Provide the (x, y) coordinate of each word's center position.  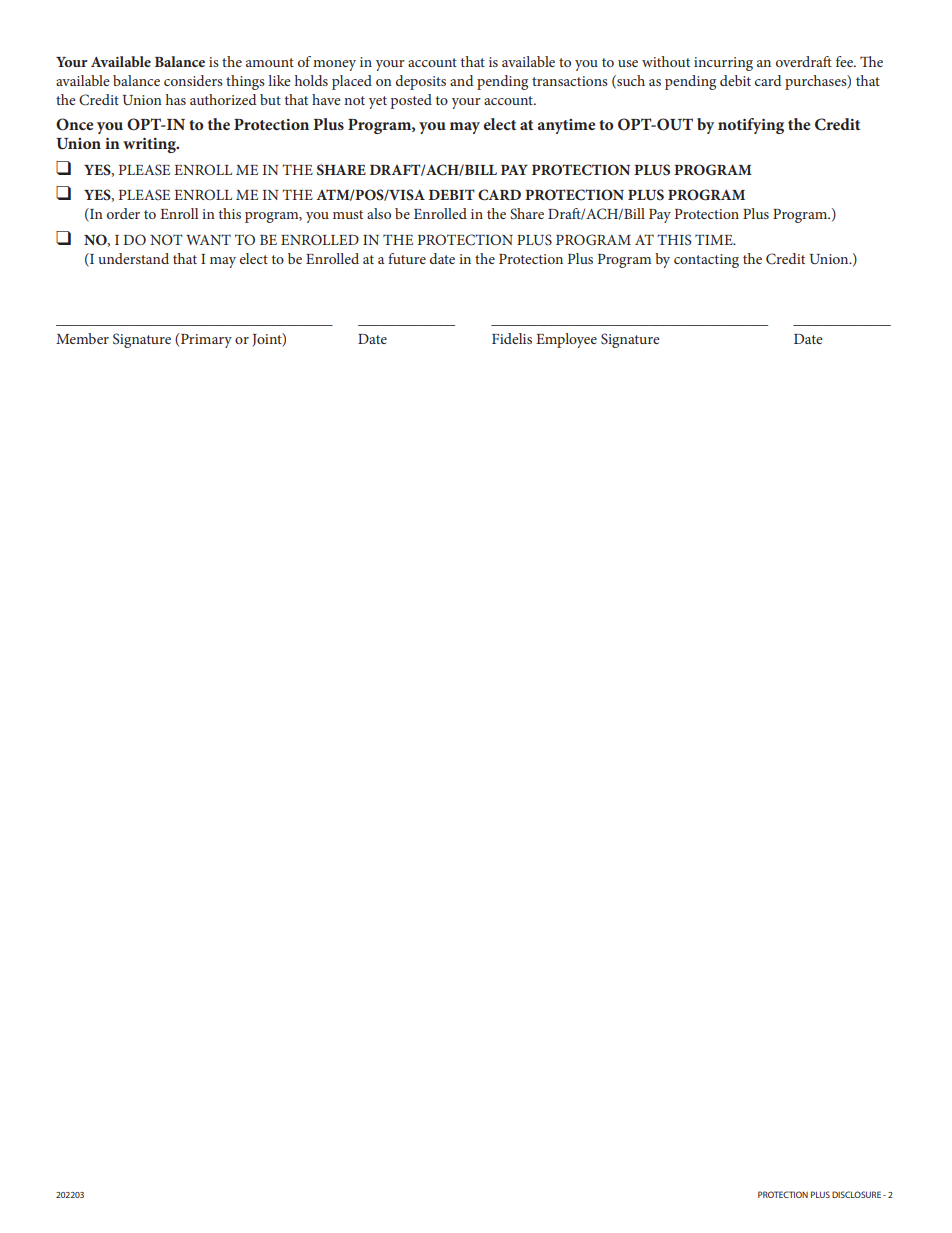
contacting (706, 261)
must (348, 214)
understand (133, 258)
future (407, 258)
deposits (421, 82)
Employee (566, 340)
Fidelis (512, 338)
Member (82, 338)
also (379, 213)
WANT (208, 239)
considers (193, 80)
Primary (206, 341)
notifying (751, 126)
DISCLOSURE (856, 1194)
